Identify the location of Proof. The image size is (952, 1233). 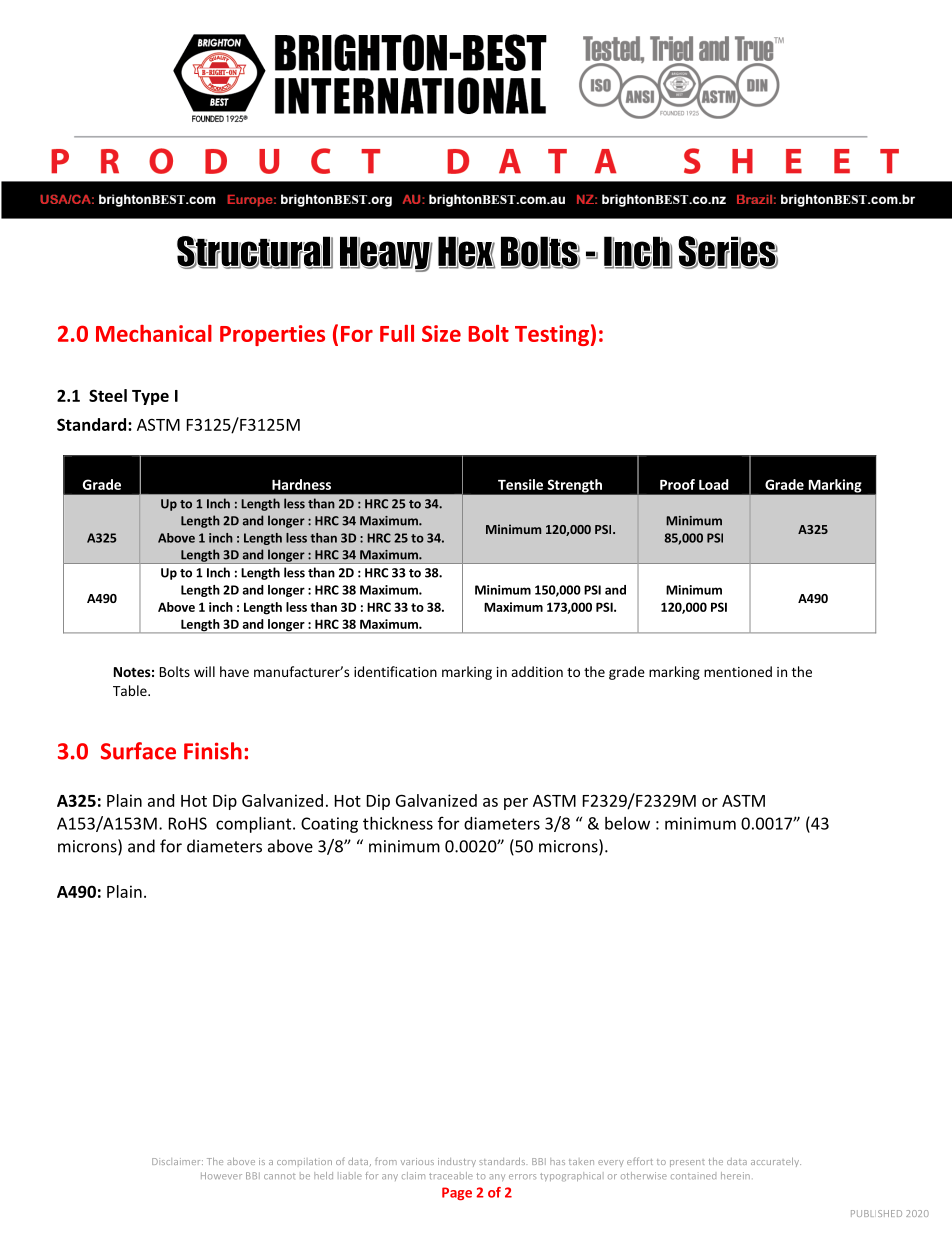
(677, 484).
